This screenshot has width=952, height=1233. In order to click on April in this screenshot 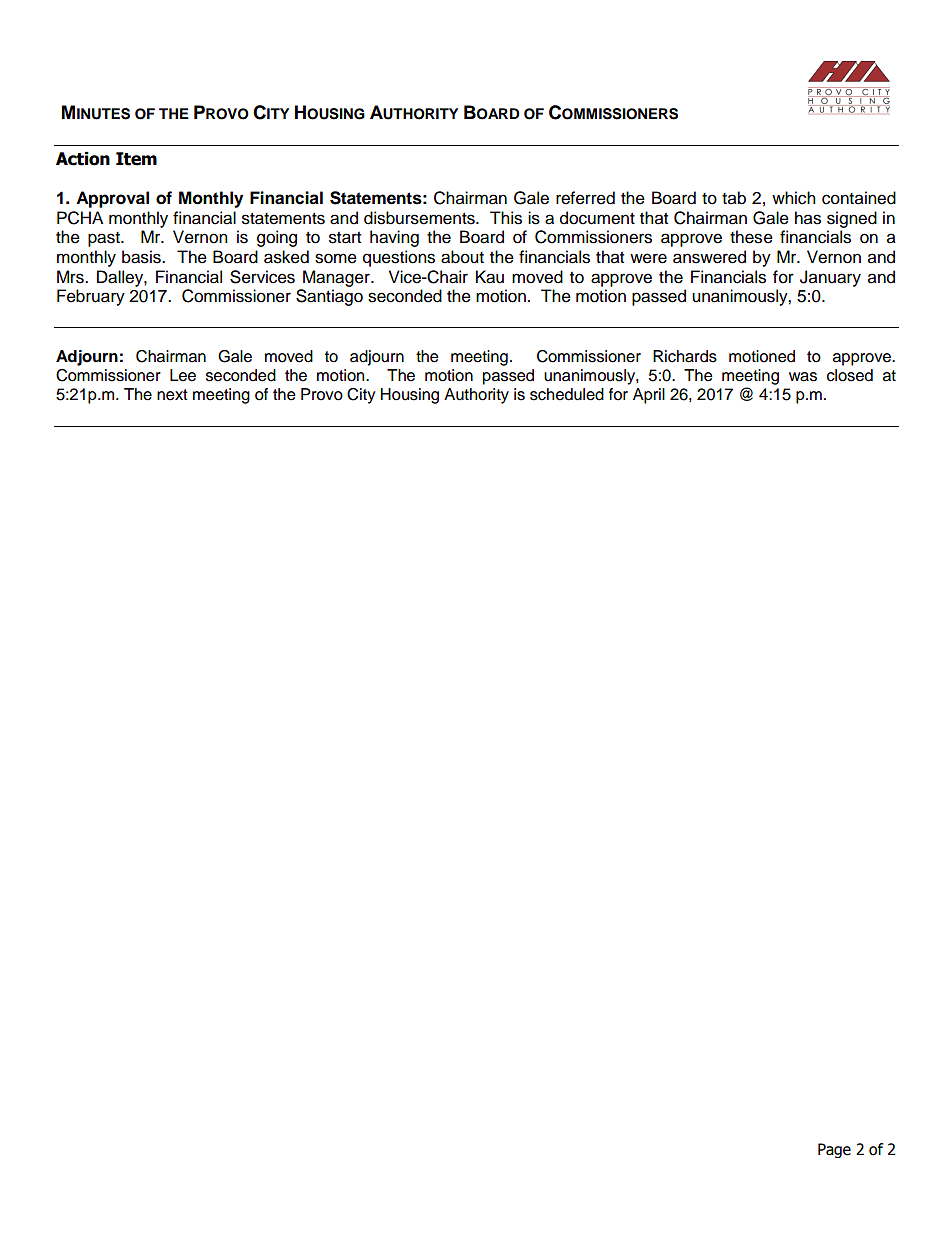, I will do `click(649, 396)`.
